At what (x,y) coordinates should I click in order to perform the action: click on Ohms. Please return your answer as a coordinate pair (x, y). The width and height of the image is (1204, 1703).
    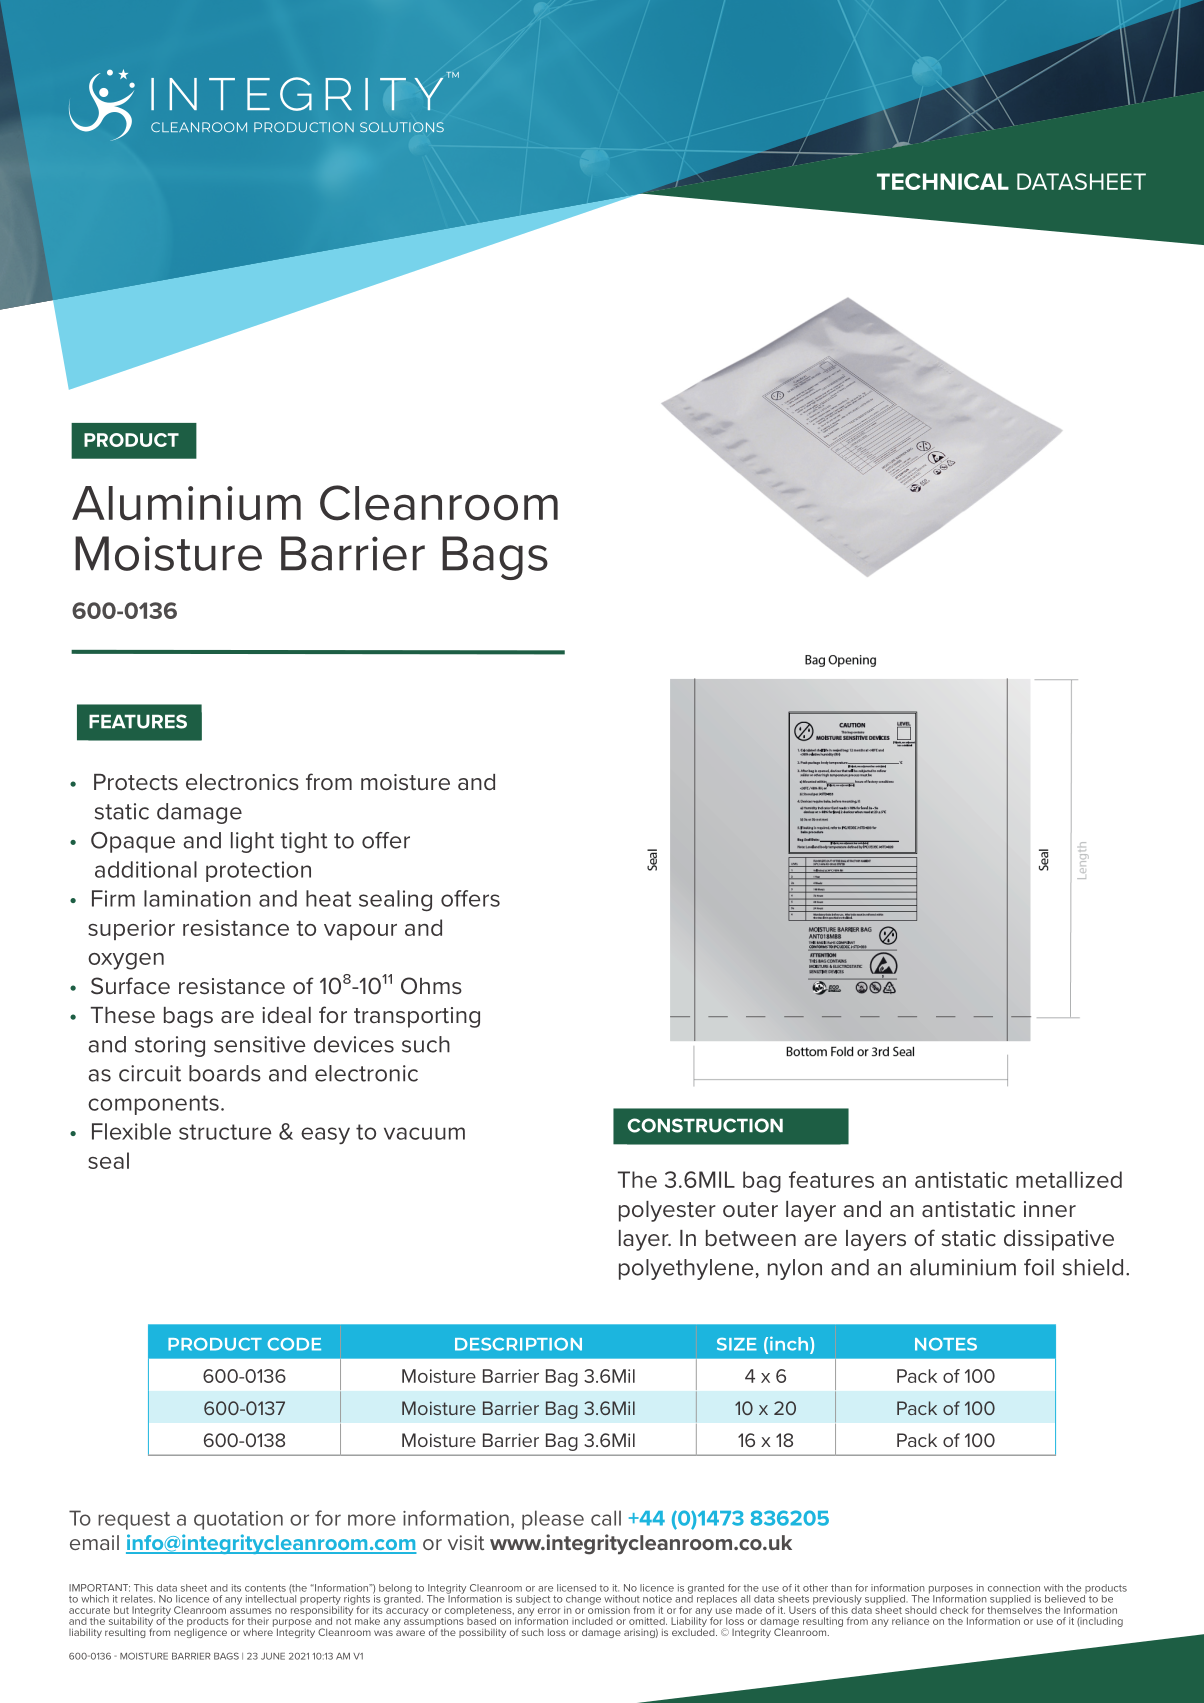
    Looking at the image, I should click on (431, 986).
